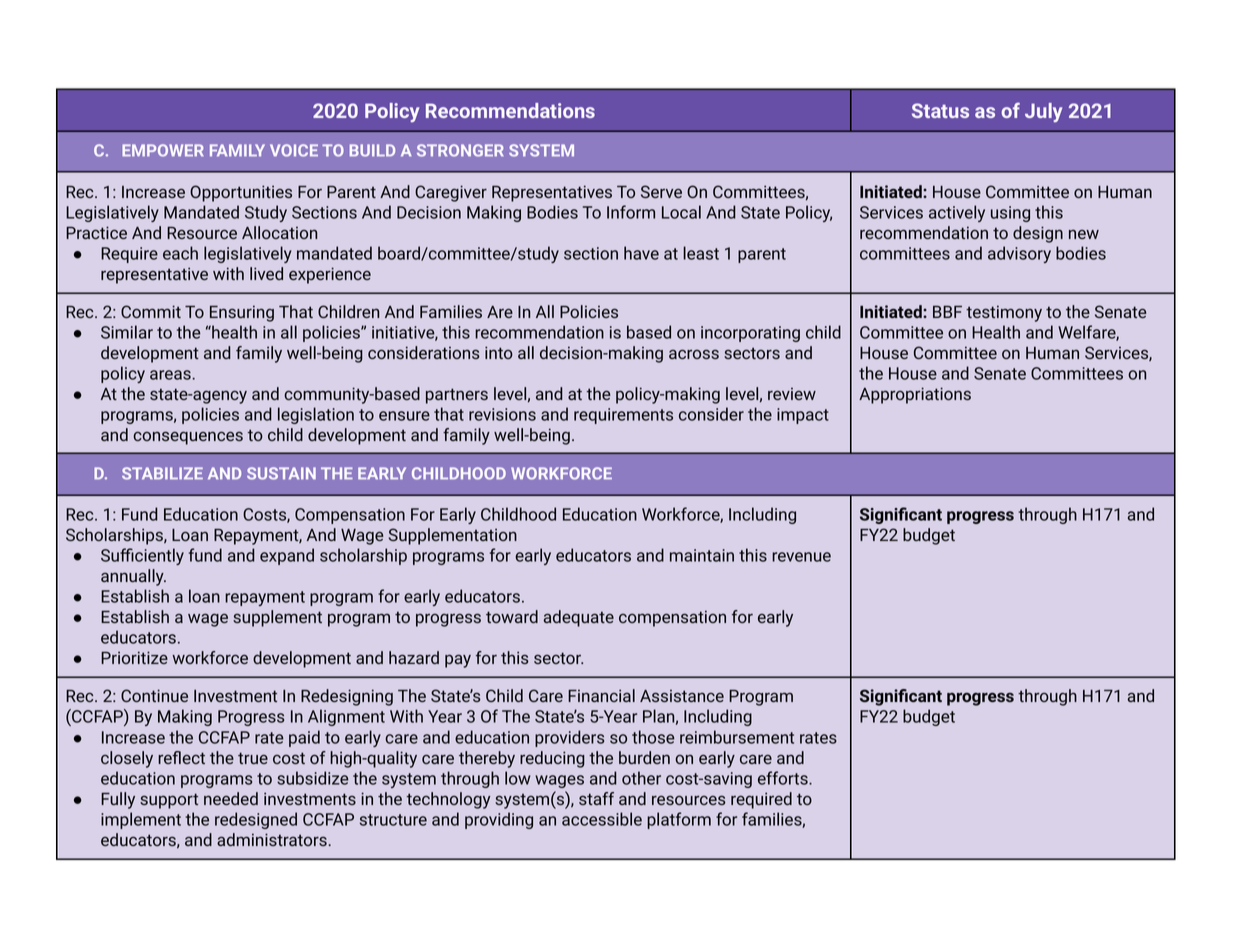  What do you see at coordinates (602, 819) in the screenshot?
I see `accessible` at bounding box center [602, 819].
